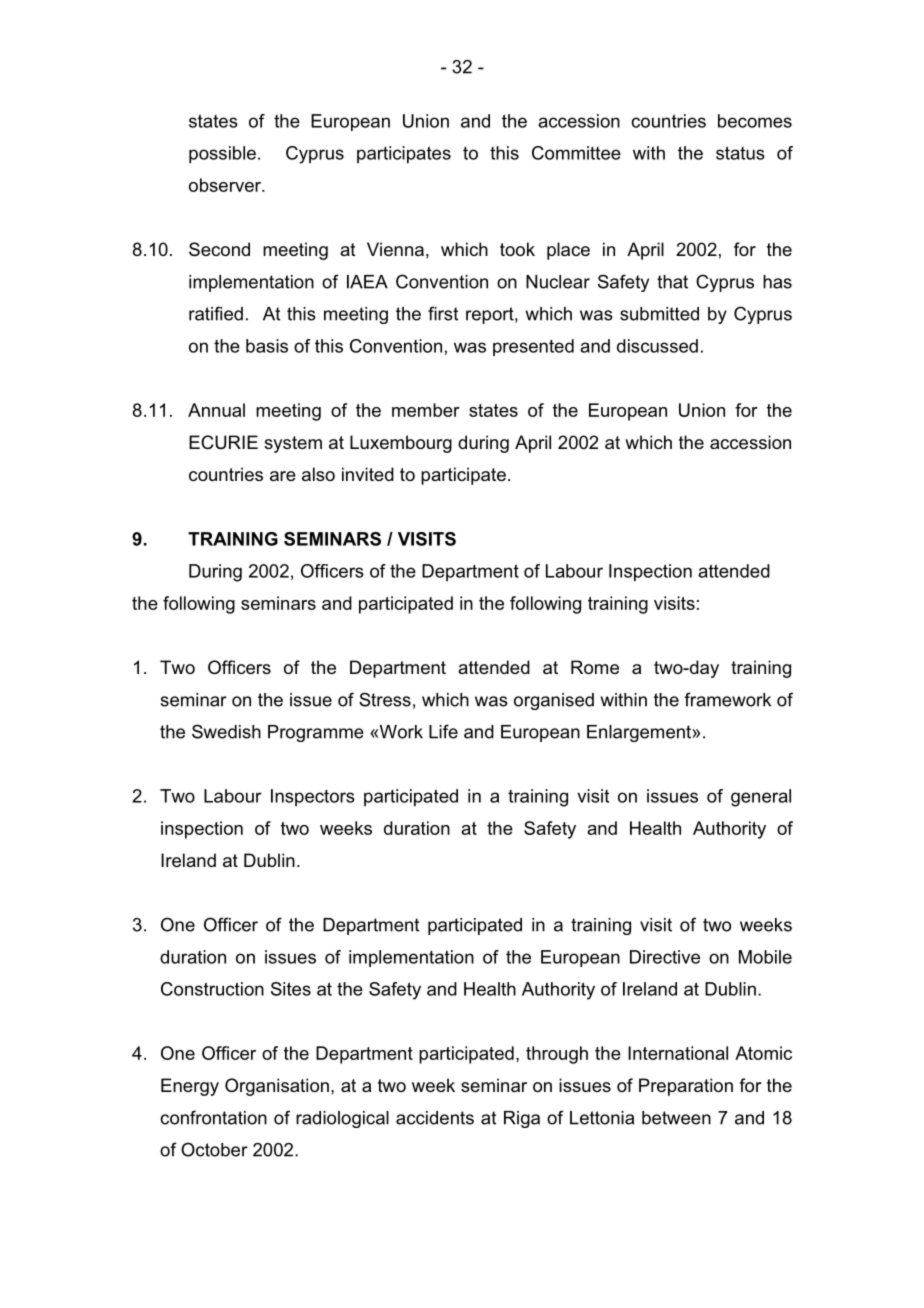 This document has width=924, height=1308. Describe the element at coordinates (657, 346) in the document. I see `discussed` at that location.
